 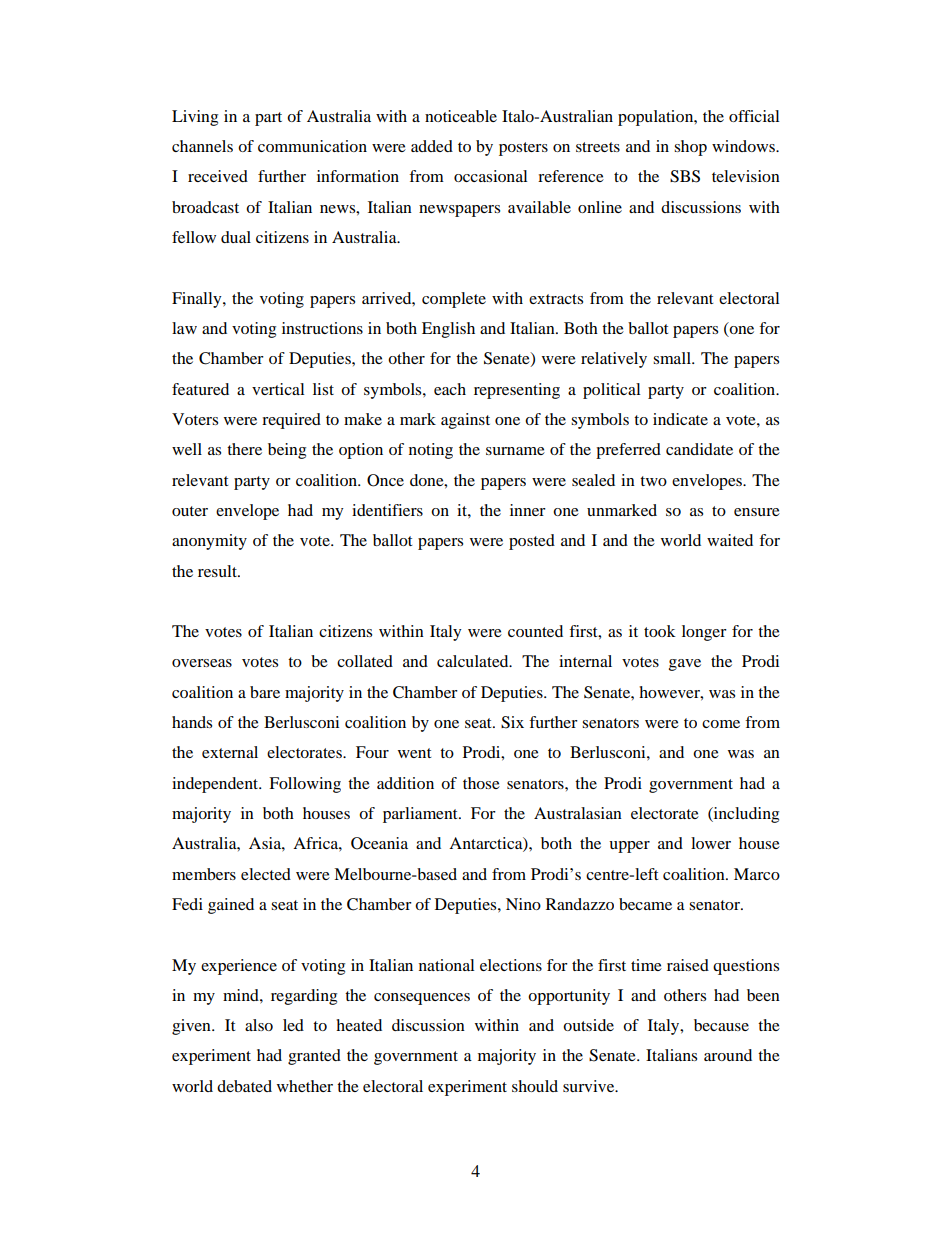 What do you see at coordinates (219, 571) in the image?
I see `result` at bounding box center [219, 571].
